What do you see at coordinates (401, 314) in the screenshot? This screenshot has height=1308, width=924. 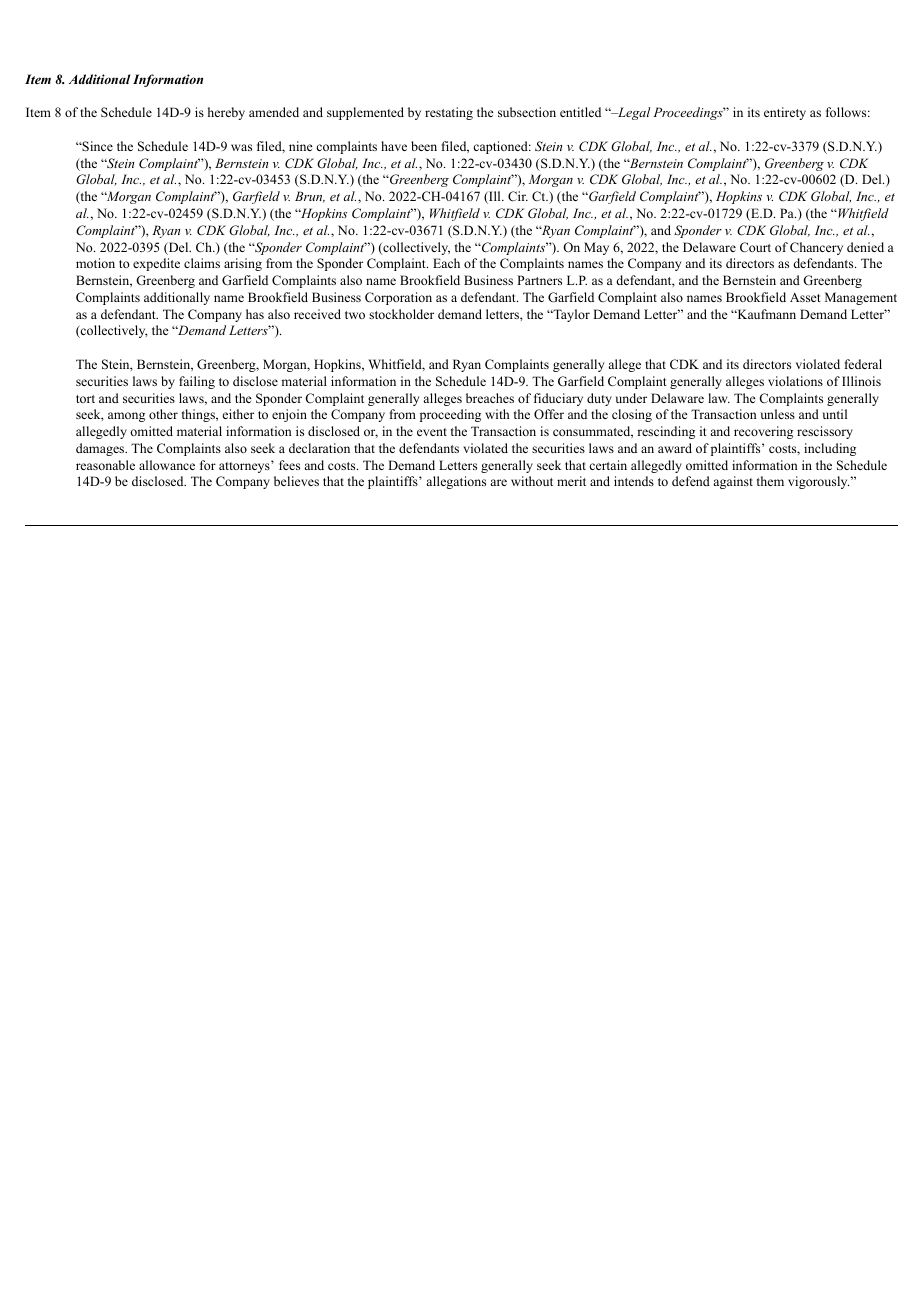 I see `stockholder` at bounding box center [401, 314].
